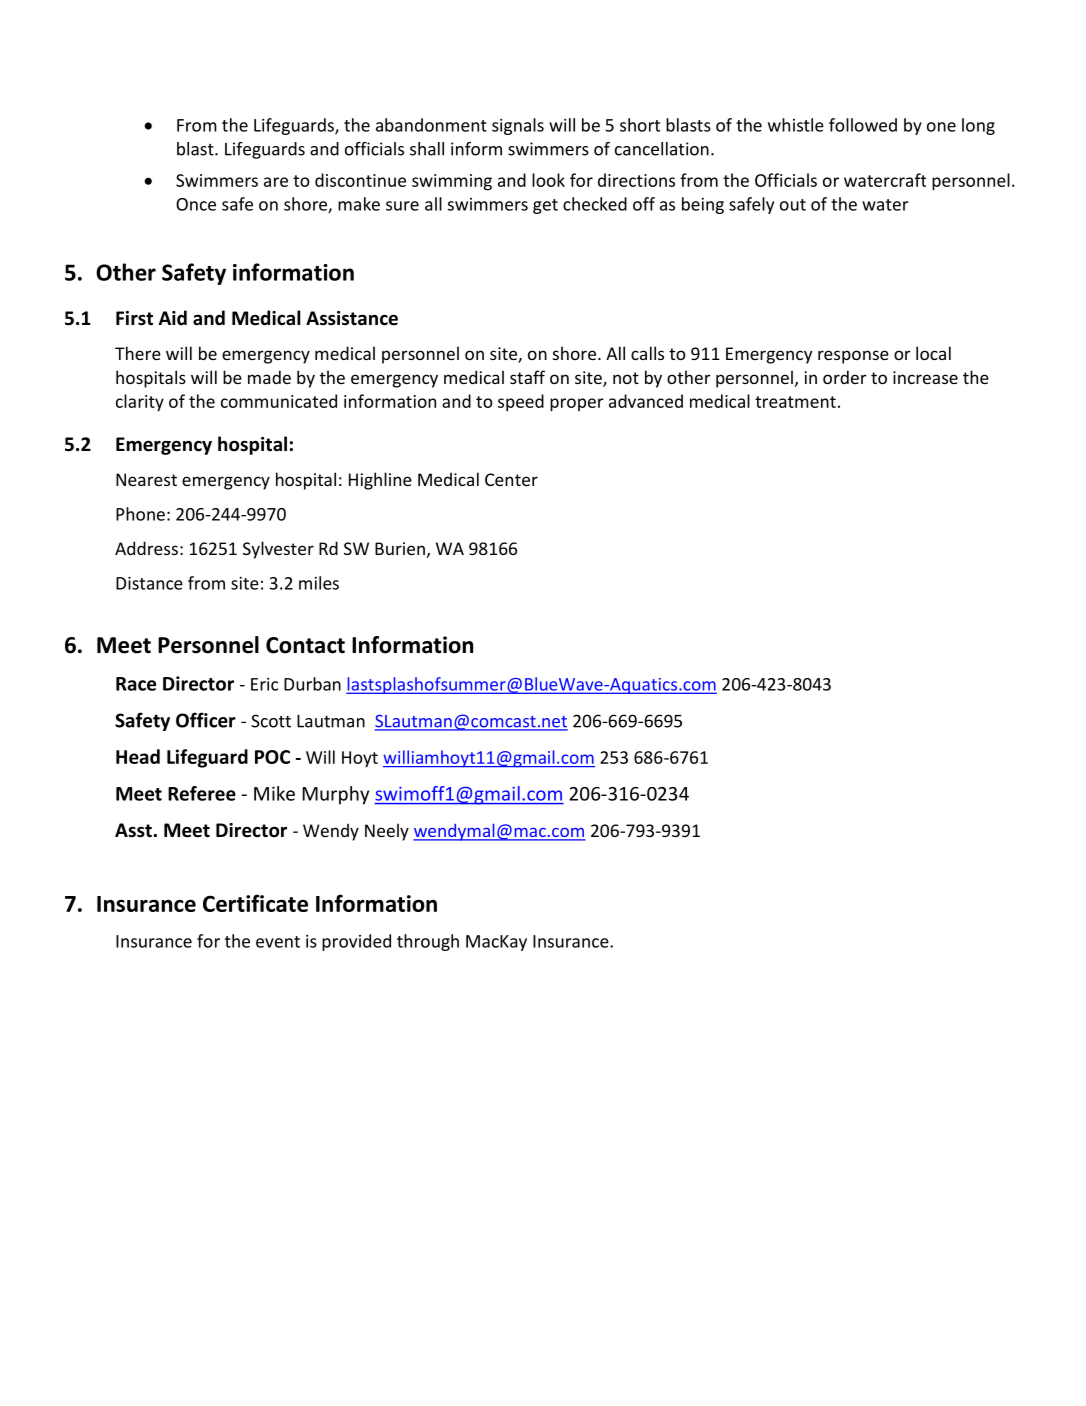 The image size is (1086, 1406). I want to click on Neely, so click(387, 832).
